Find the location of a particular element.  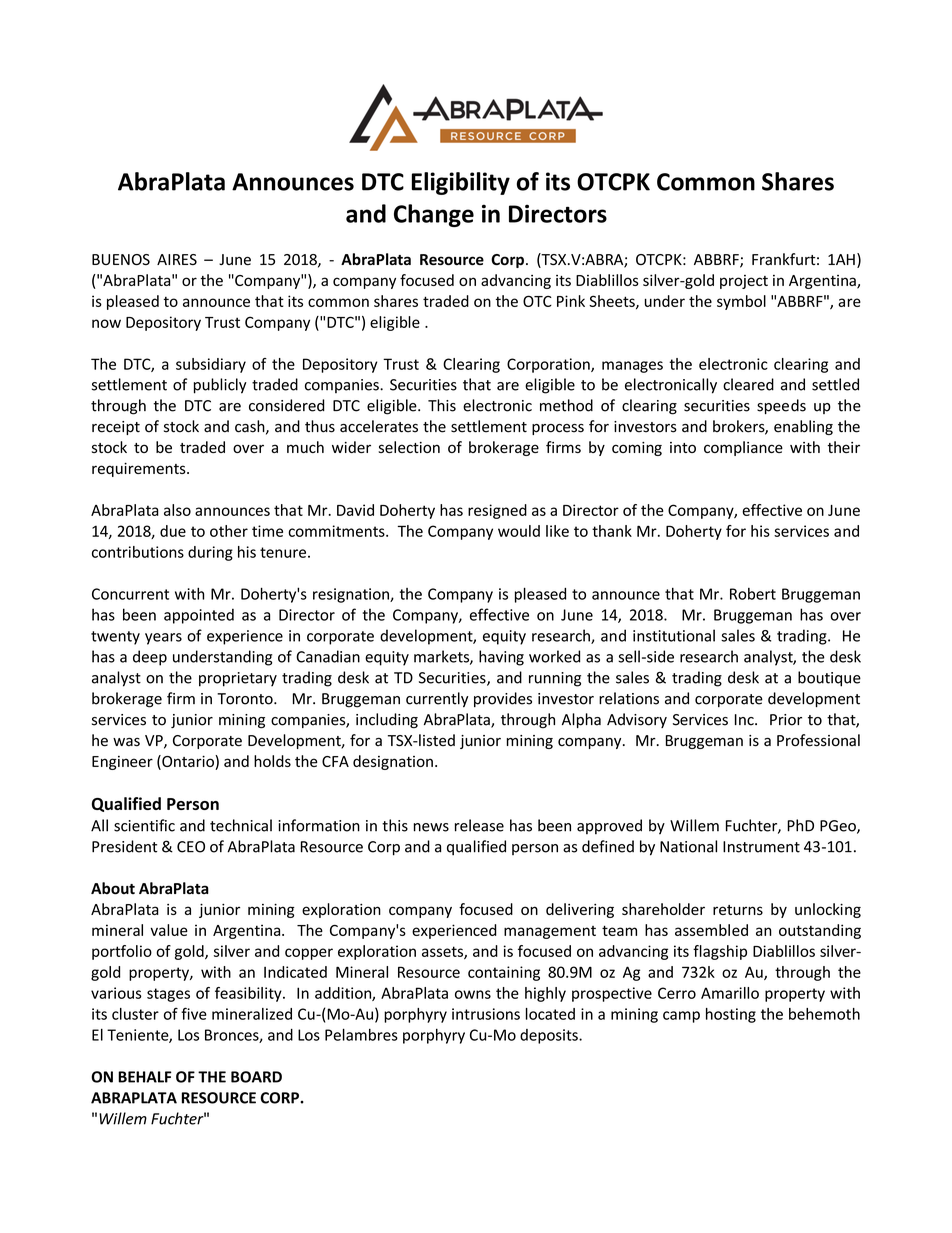

publicly is located at coordinates (220, 386).
